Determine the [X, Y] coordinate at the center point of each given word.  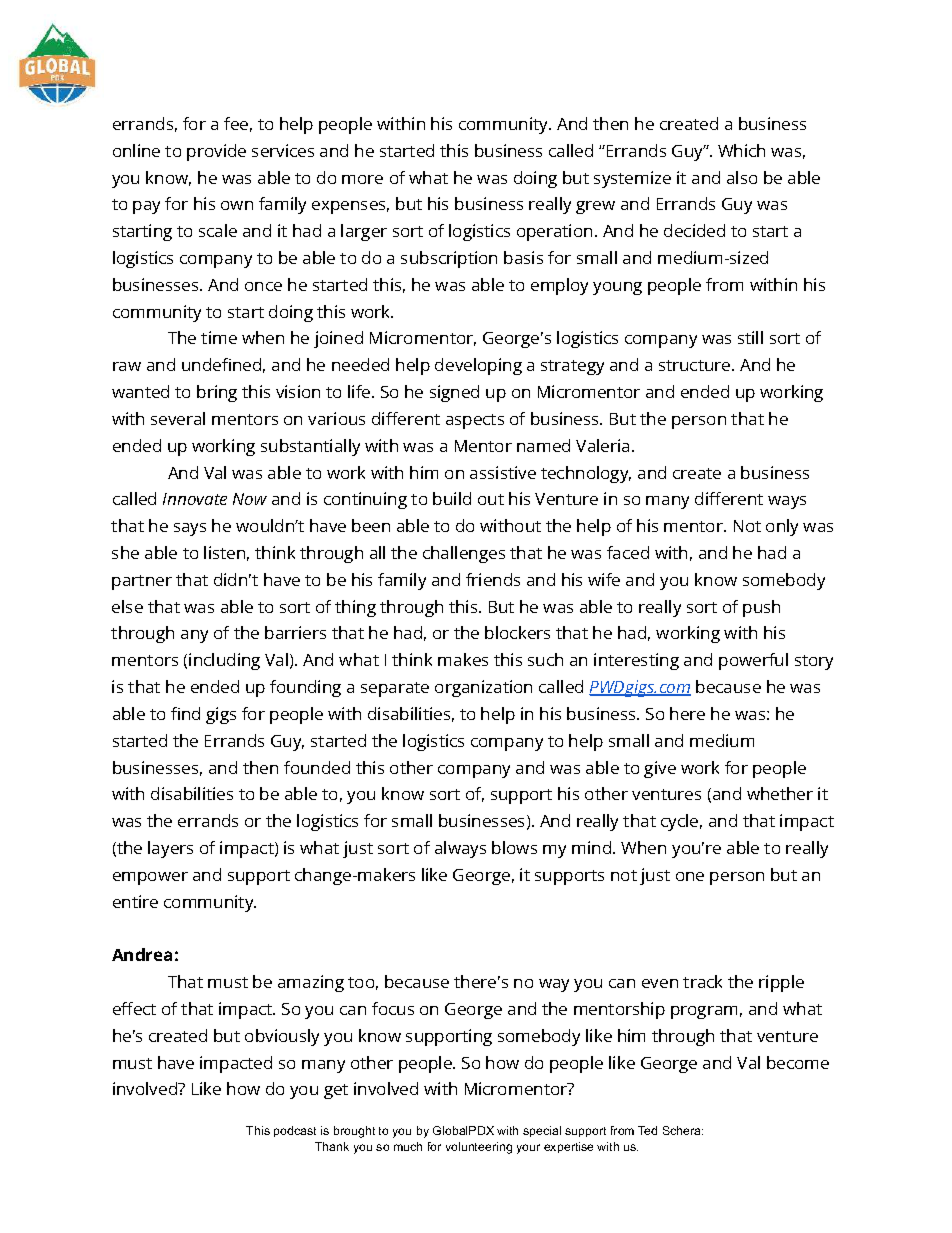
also [742, 177]
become [798, 1062]
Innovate [195, 499]
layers [170, 849]
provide [216, 152]
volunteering [479, 1148]
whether [780, 793]
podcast [295, 1131]
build [452, 498]
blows [514, 847]
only [782, 527]
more [362, 179]
